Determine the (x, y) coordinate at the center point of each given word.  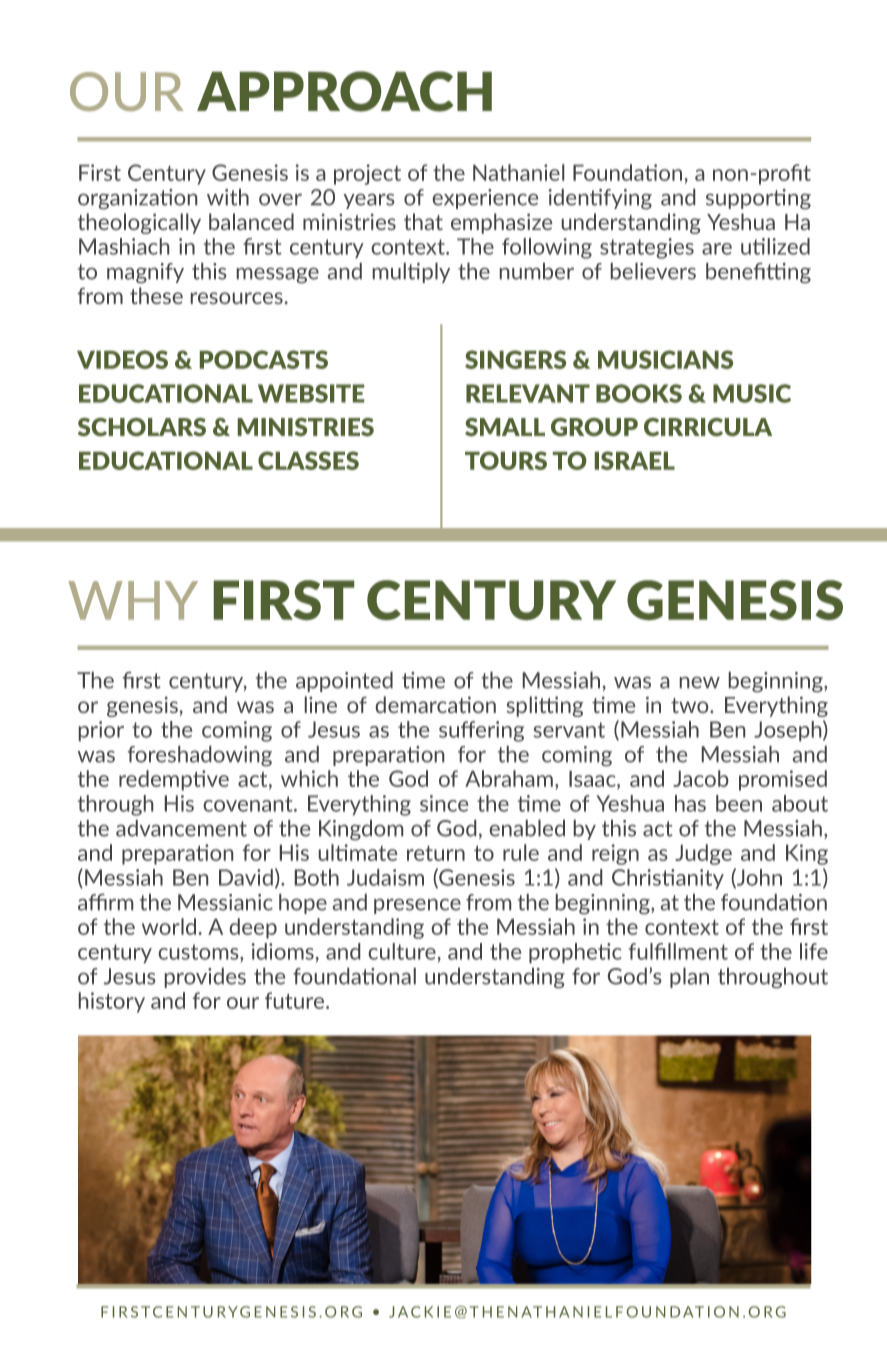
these (156, 295)
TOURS (506, 460)
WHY (133, 600)
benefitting (758, 273)
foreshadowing (200, 756)
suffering (481, 731)
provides (205, 978)
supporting (758, 199)
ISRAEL (635, 460)
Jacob (700, 778)
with (228, 197)
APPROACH (344, 91)
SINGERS (515, 359)
